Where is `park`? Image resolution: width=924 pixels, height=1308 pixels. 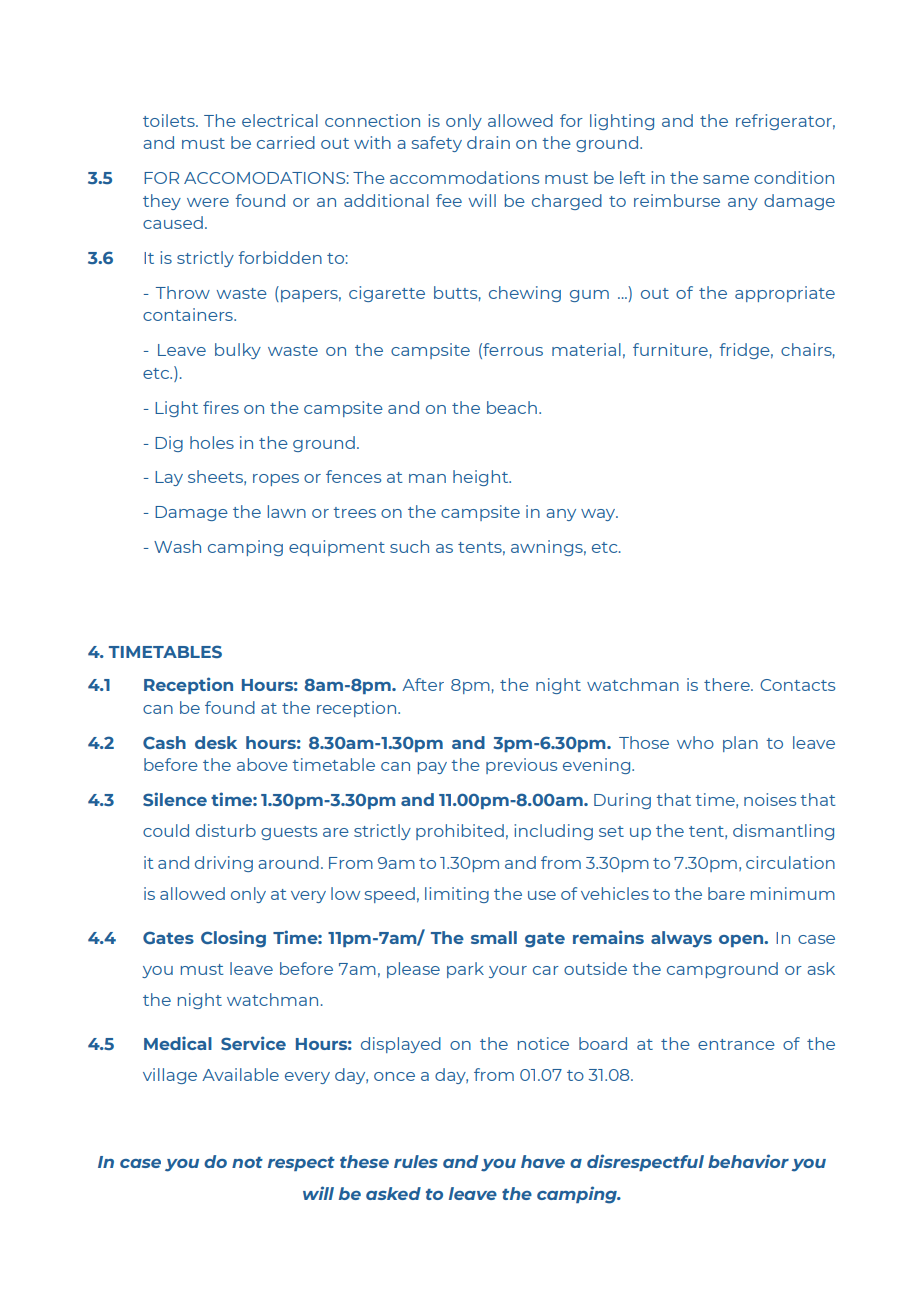 park is located at coordinates (465, 970).
